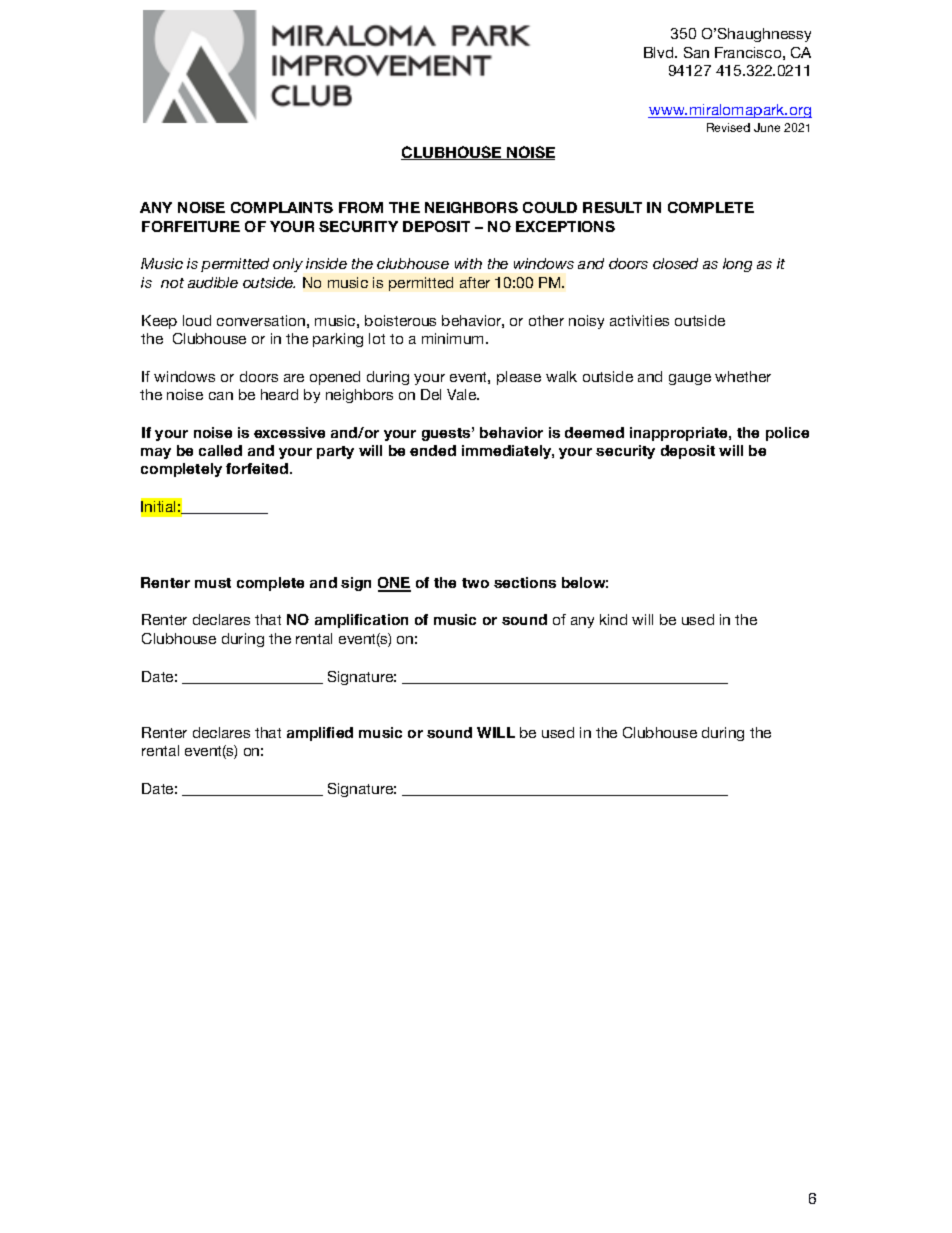 This screenshot has height=1233, width=952. I want to click on COMPLAINTS, so click(282, 207).
